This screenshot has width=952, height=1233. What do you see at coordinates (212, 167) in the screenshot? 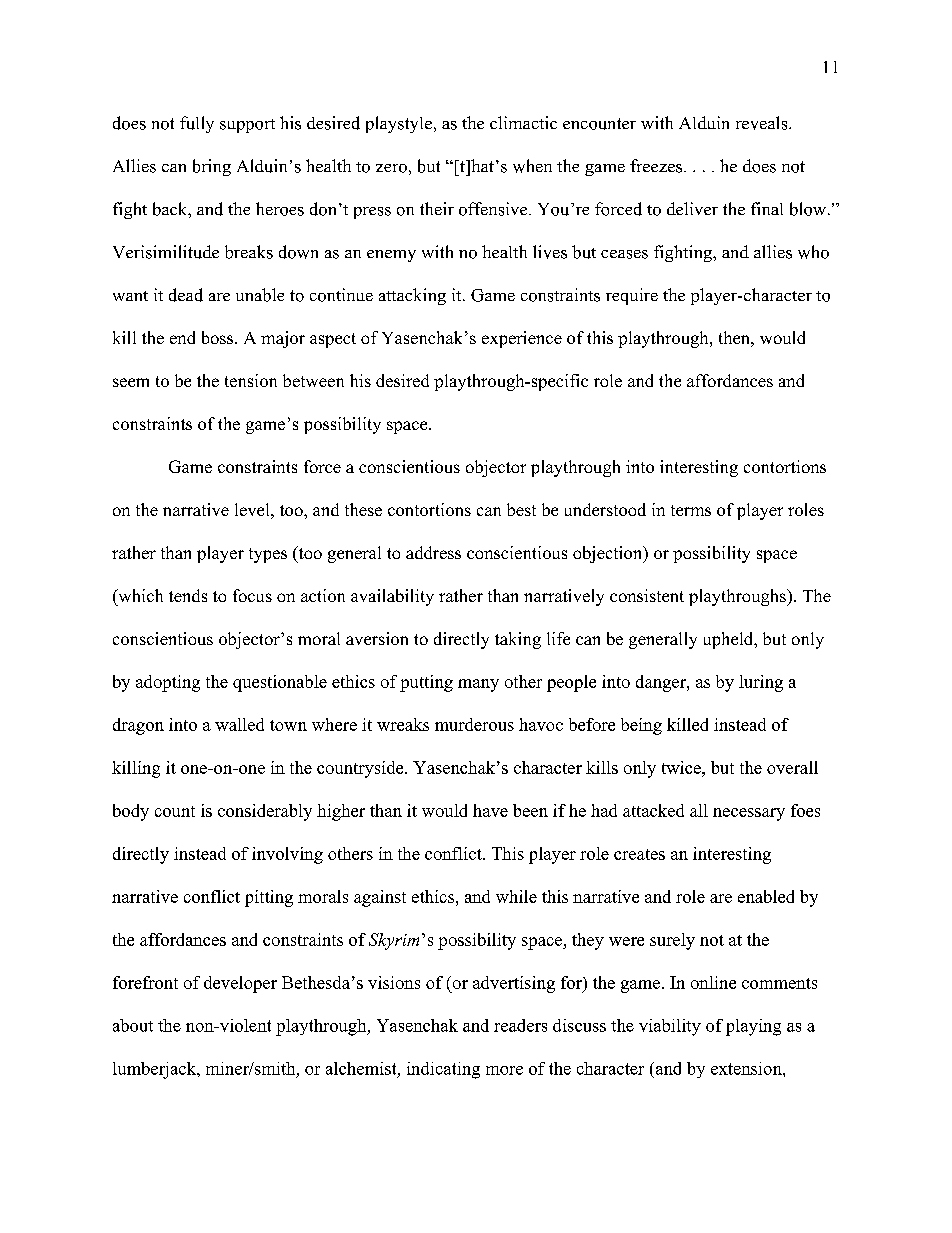
I see `bring` at bounding box center [212, 167].
